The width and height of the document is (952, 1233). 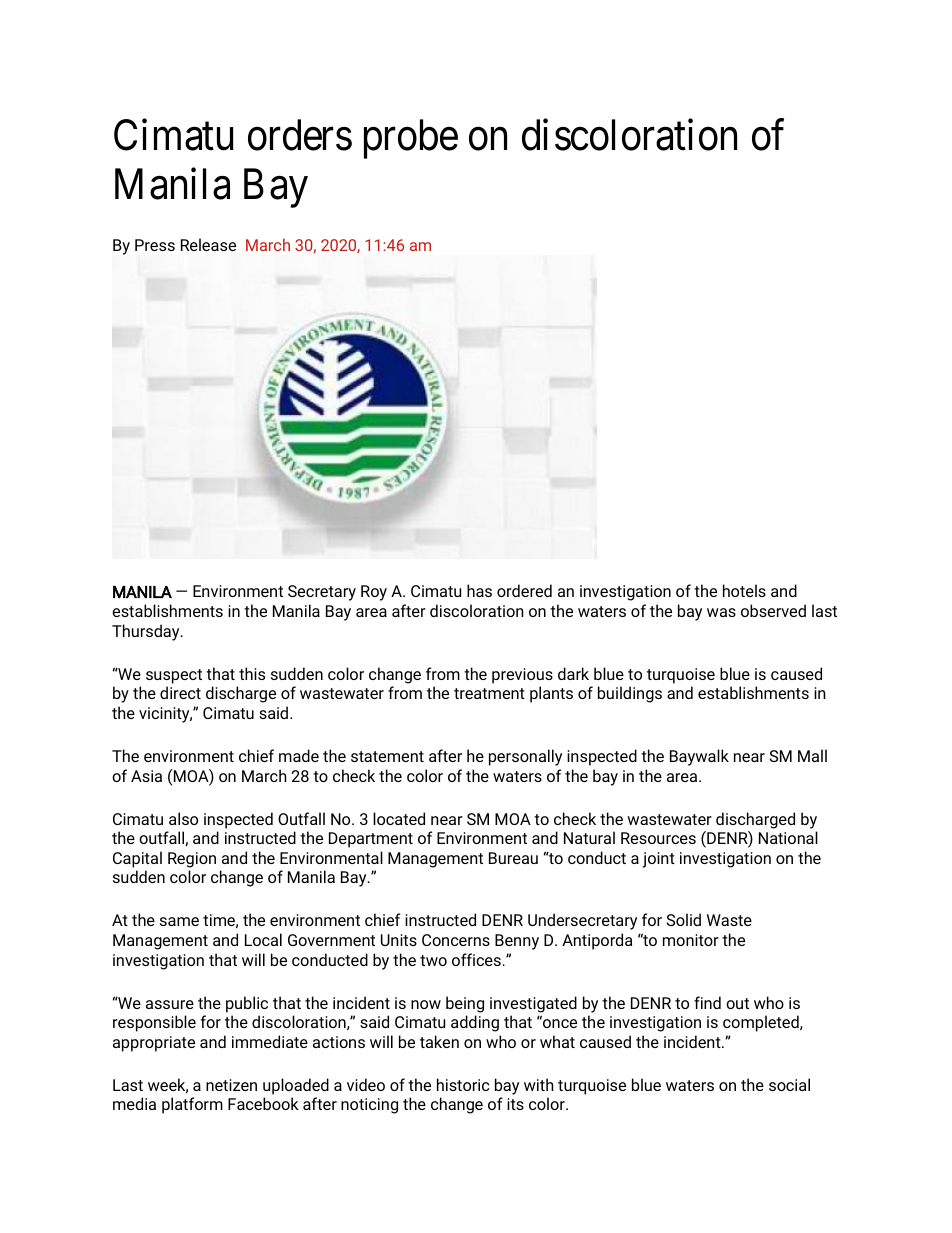 I want to click on netizen, so click(x=231, y=1085).
